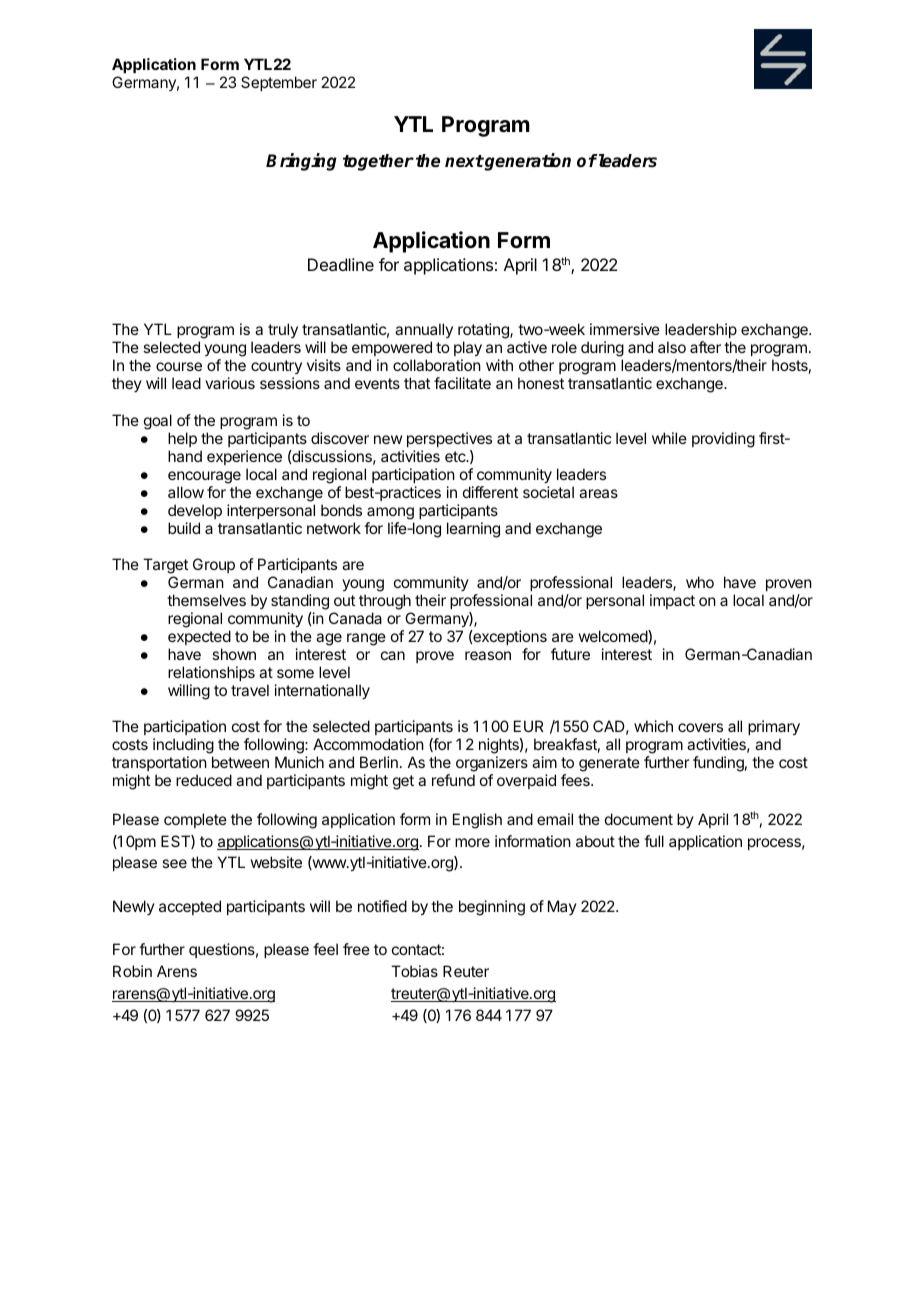 The width and height of the screenshot is (924, 1307). What do you see at coordinates (414, 971) in the screenshot?
I see `Tobias` at bounding box center [414, 971].
